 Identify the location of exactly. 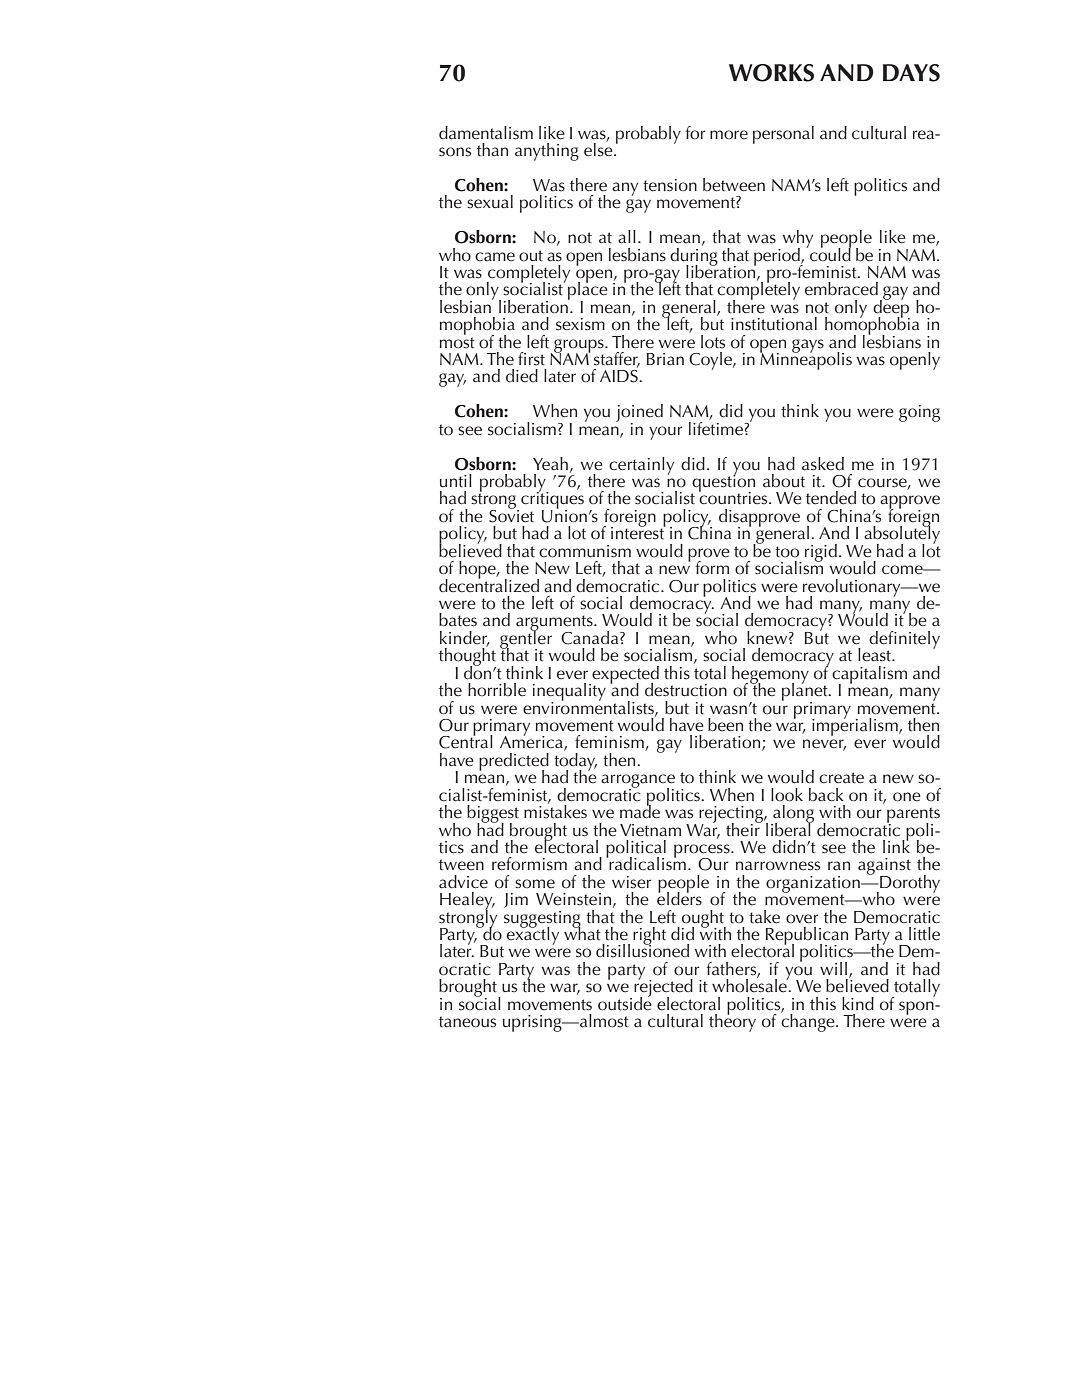
(533, 935).
